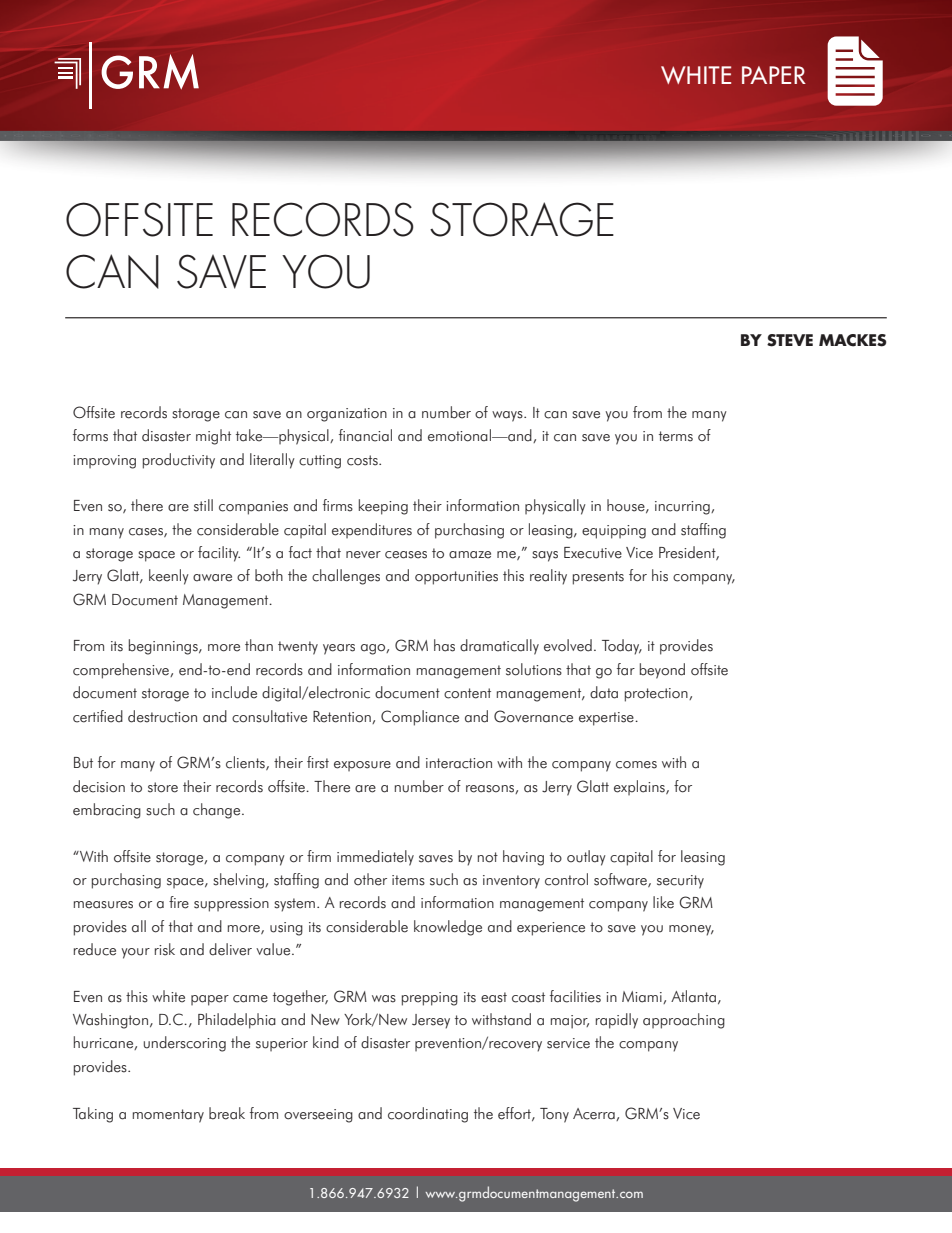 Image resolution: width=952 pixels, height=1233 pixels. Describe the element at coordinates (213, 437) in the document. I see `might` at that location.
